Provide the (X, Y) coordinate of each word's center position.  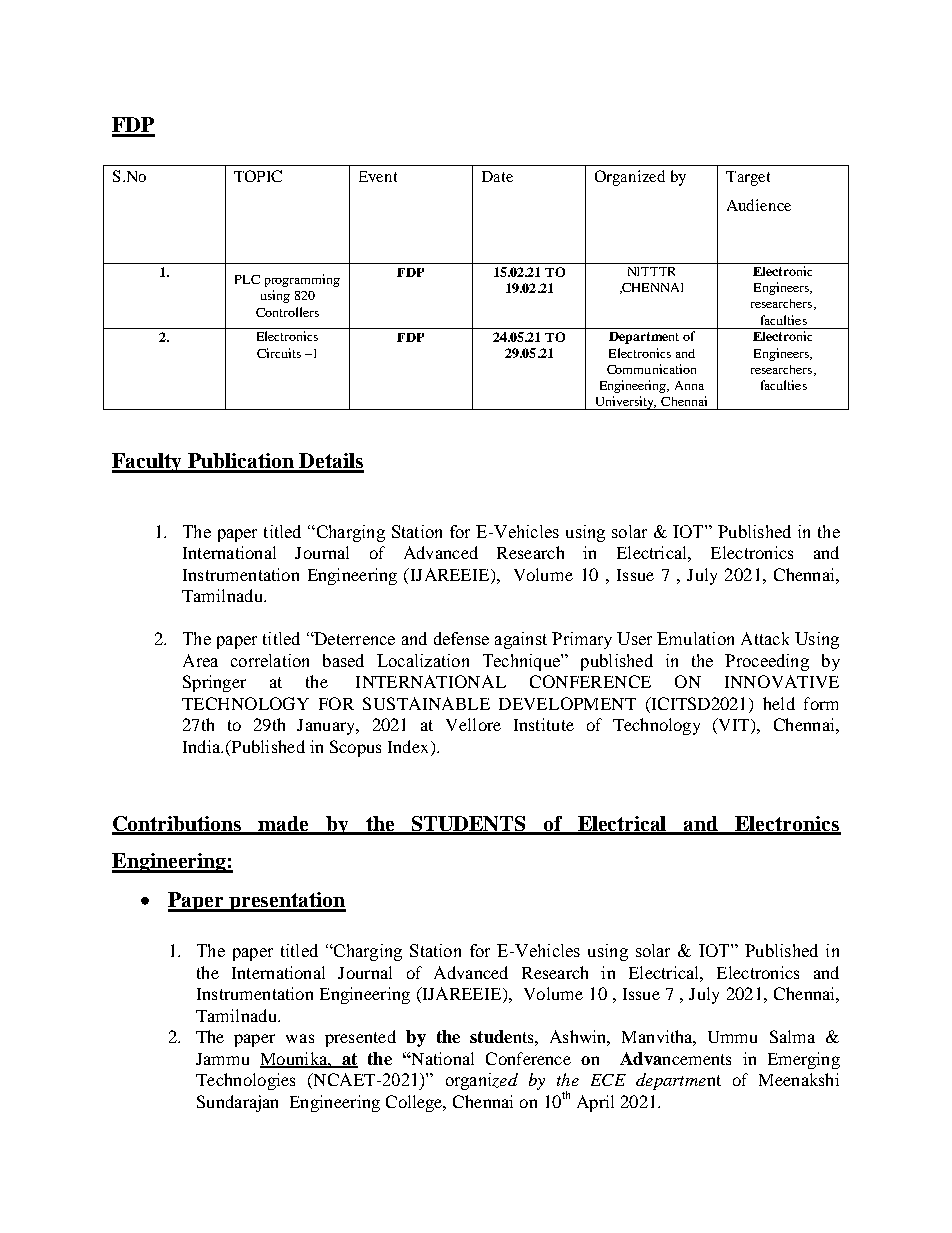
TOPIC (258, 176)
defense (461, 638)
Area (200, 660)
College (415, 1103)
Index (410, 746)
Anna (689, 385)
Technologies (245, 1081)
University (625, 403)
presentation (286, 902)
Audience (759, 205)
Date (497, 176)
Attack (765, 638)
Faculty (148, 463)
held (779, 703)
